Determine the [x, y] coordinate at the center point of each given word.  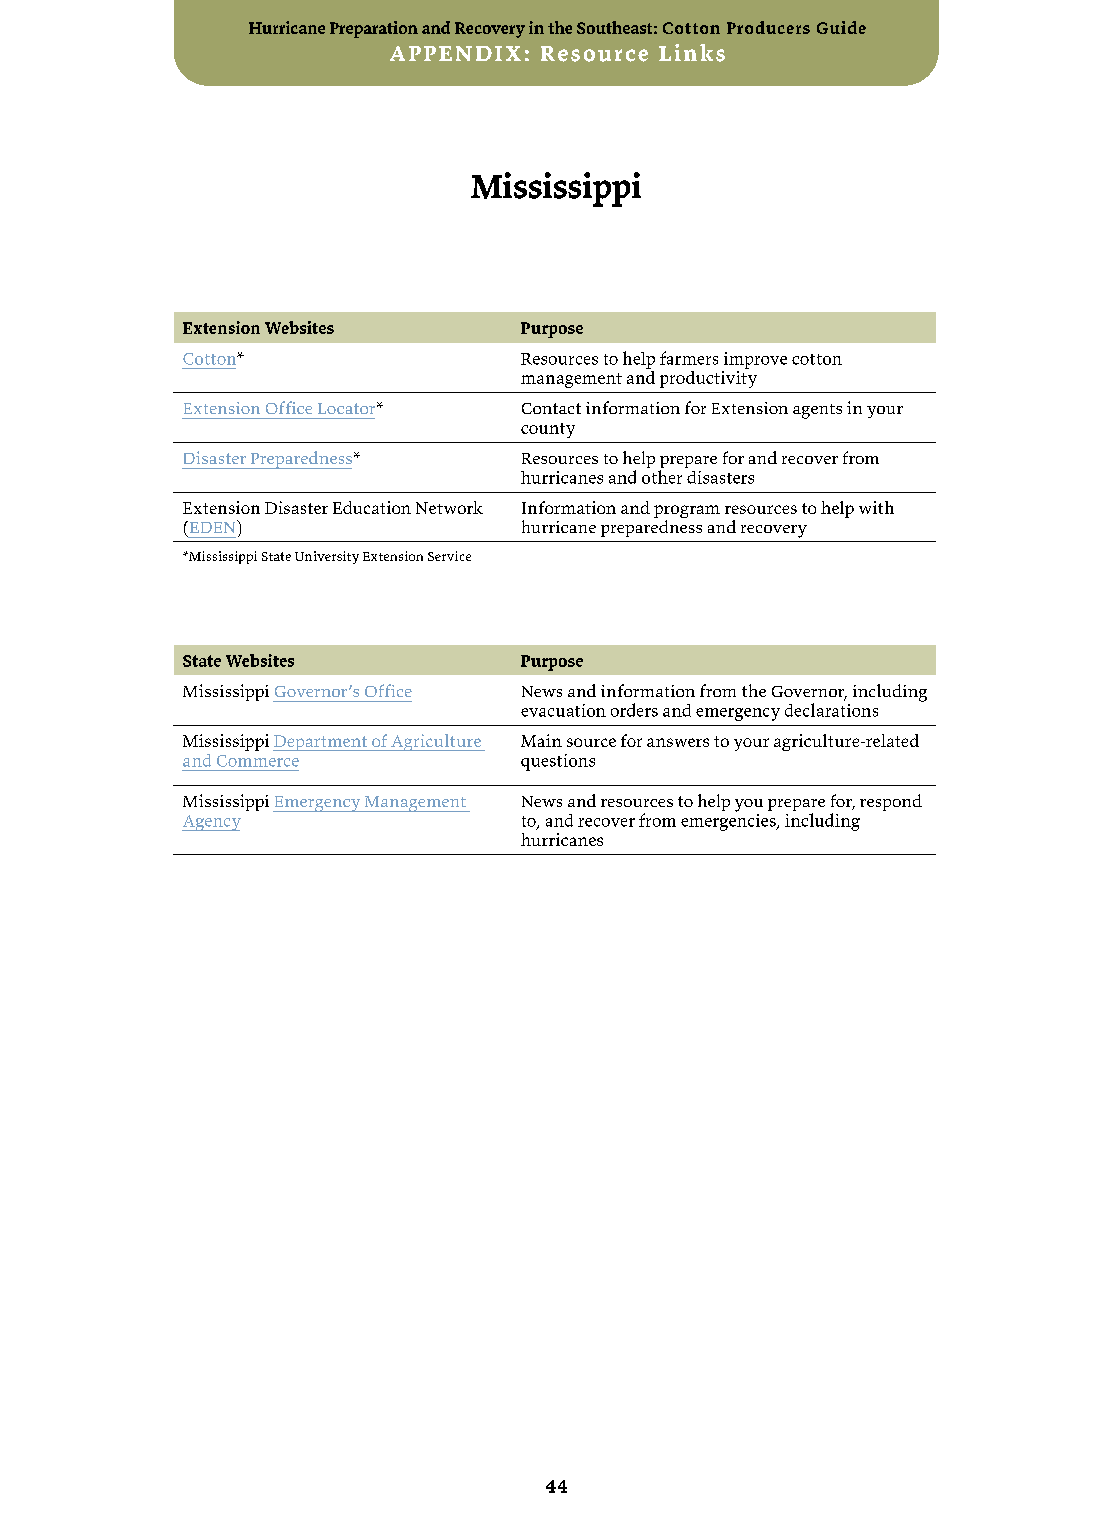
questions [558, 762]
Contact [551, 408]
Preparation [374, 29]
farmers [689, 358]
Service [449, 556]
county [548, 430]
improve [755, 360]
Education [372, 507]
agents [817, 411]
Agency [211, 823]
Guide [841, 27]
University [327, 557]
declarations [831, 710]
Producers [768, 27]
